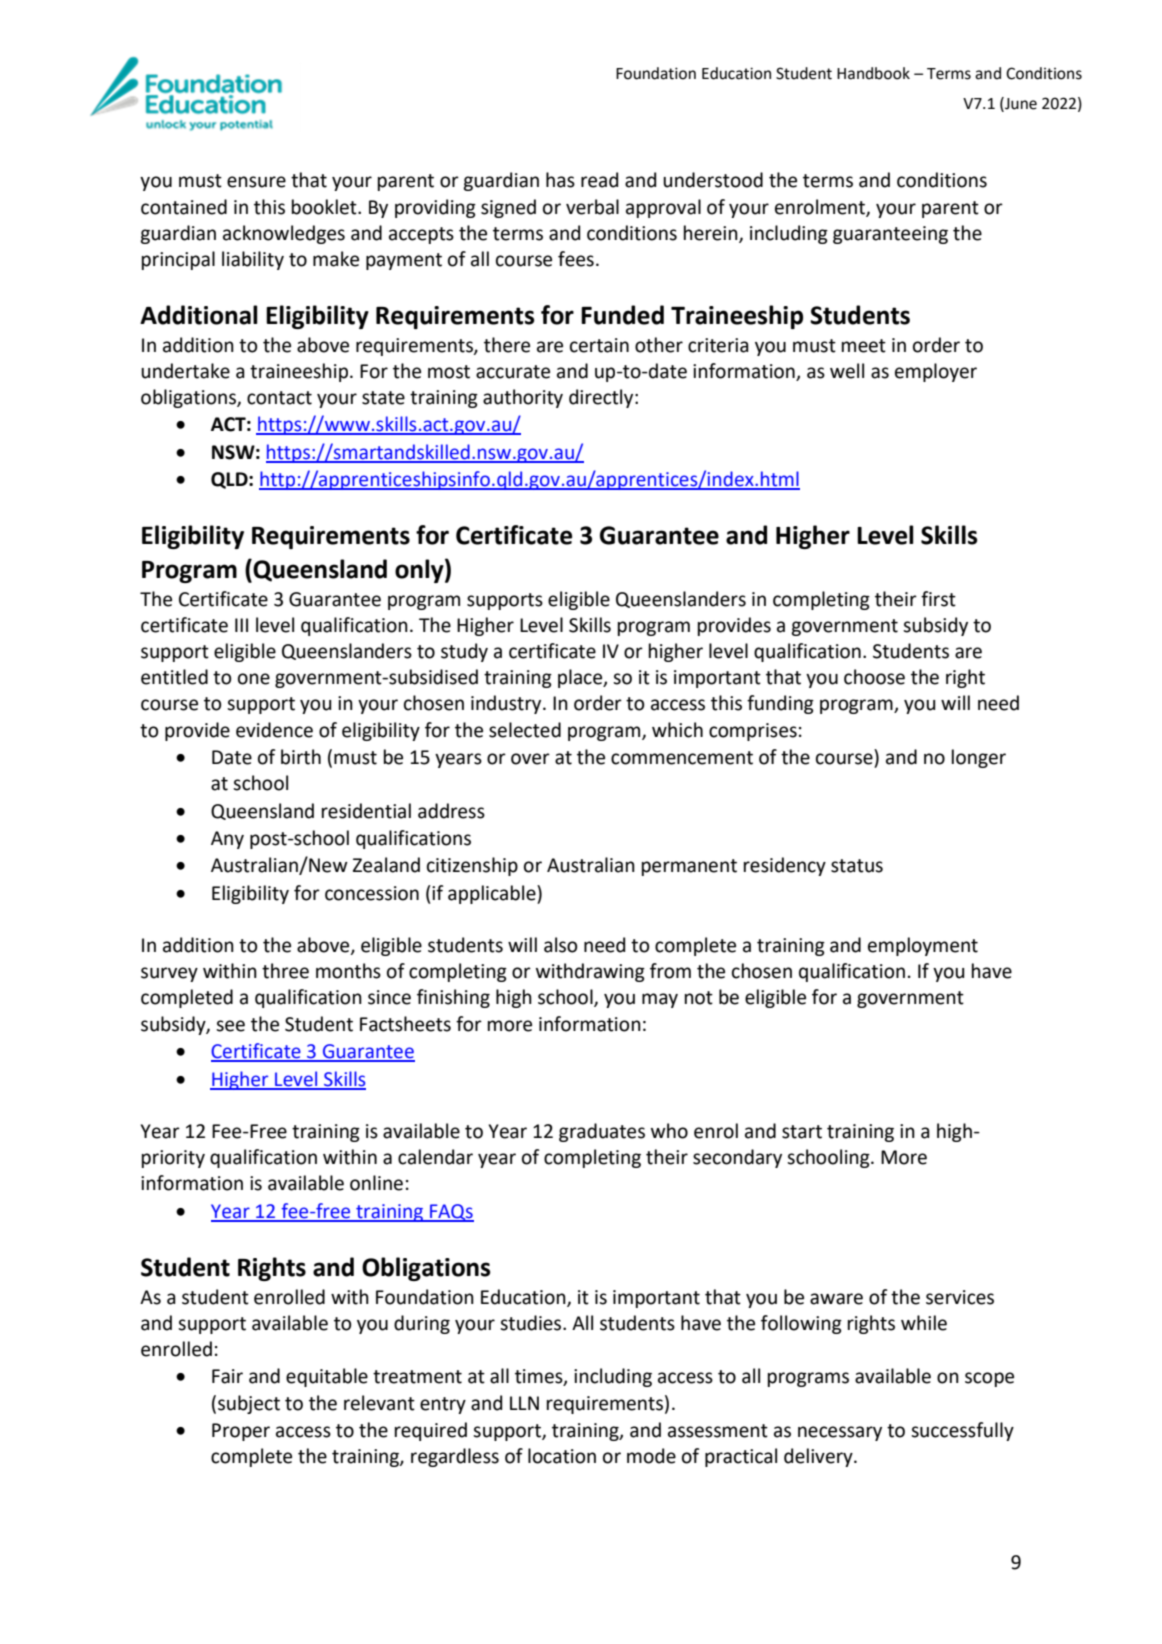 The height and width of the screenshot is (1644, 1162). What do you see at coordinates (249, 1404) in the screenshot?
I see `subject` at bounding box center [249, 1404].
